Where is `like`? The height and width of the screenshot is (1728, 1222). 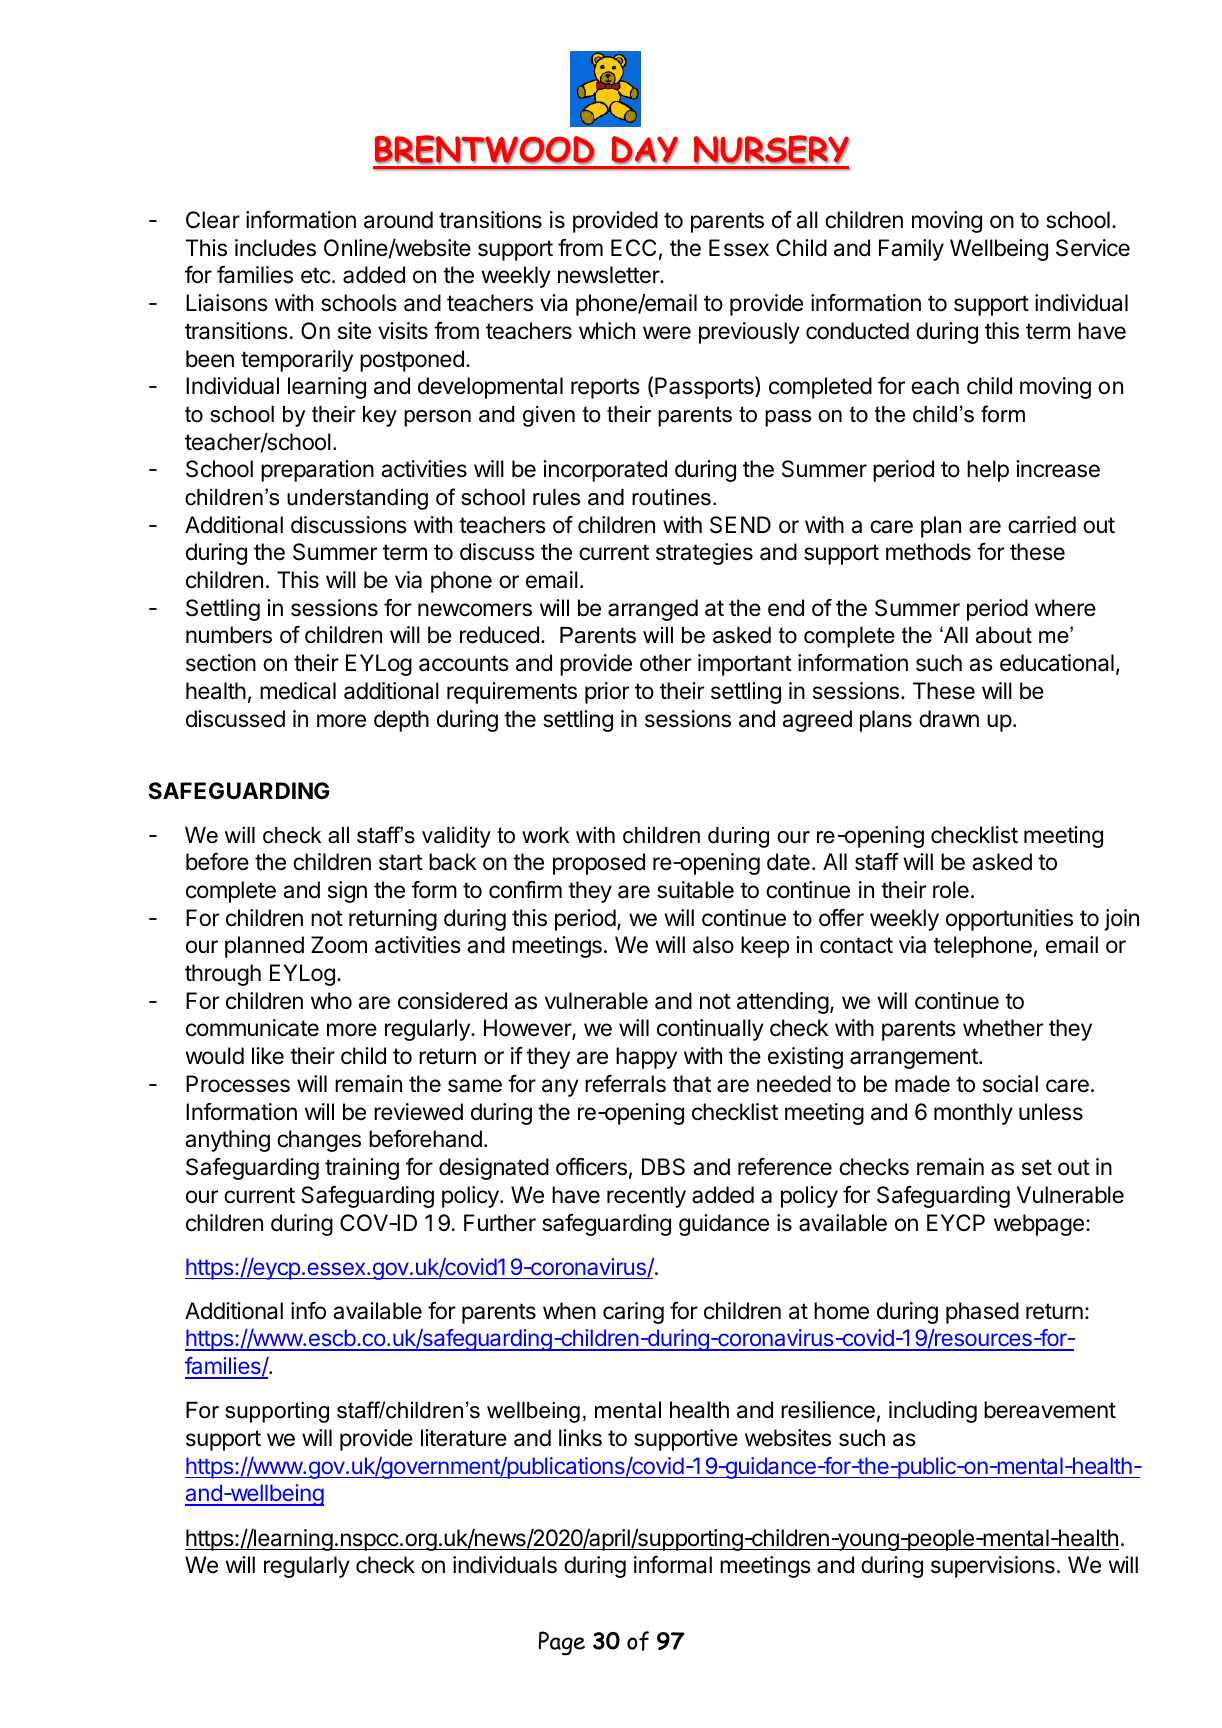 like is located at coordinates (268, 1056).
